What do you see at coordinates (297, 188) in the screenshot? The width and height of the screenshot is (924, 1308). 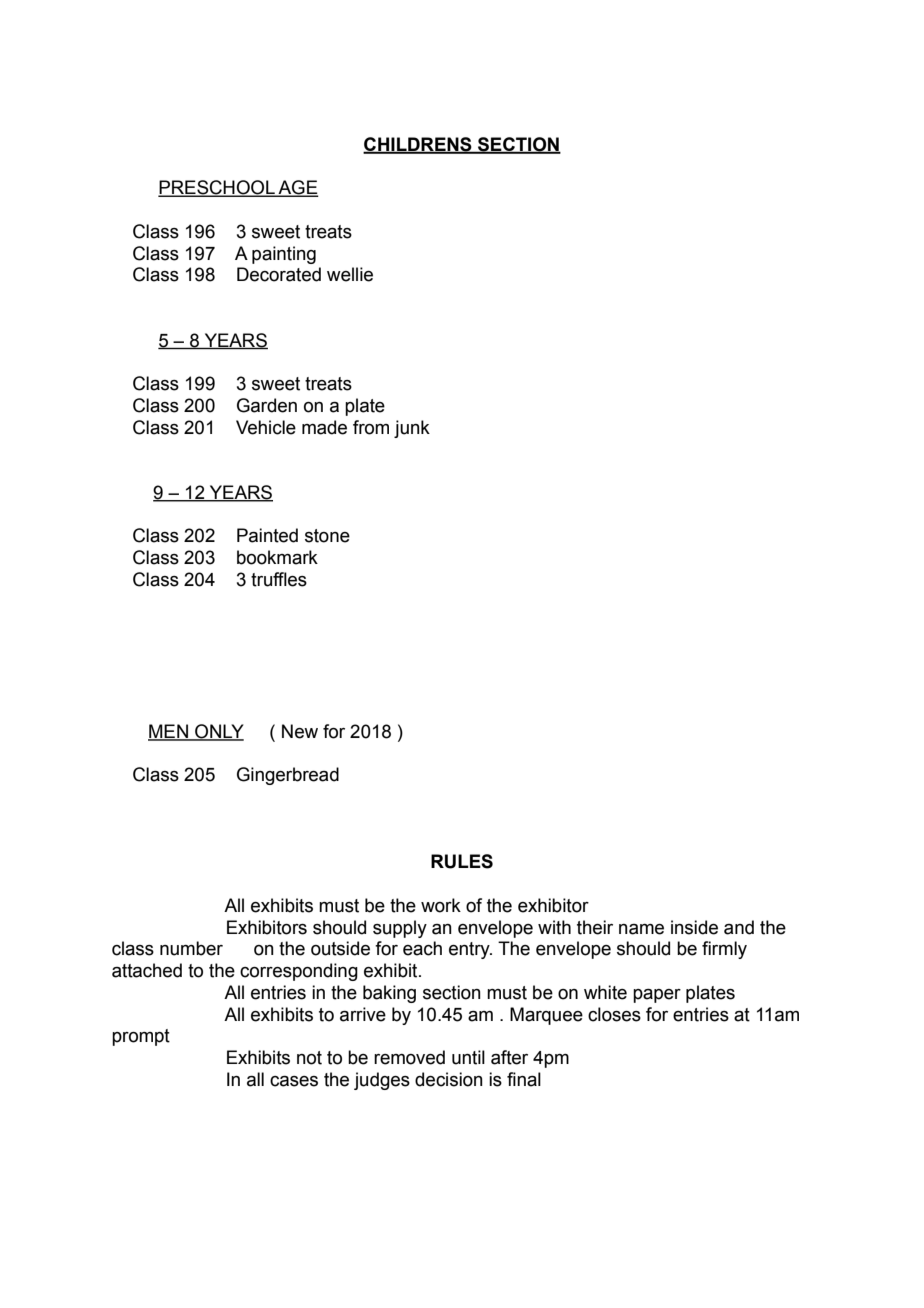 I see `AGE` at bounding box center [297, 188].
